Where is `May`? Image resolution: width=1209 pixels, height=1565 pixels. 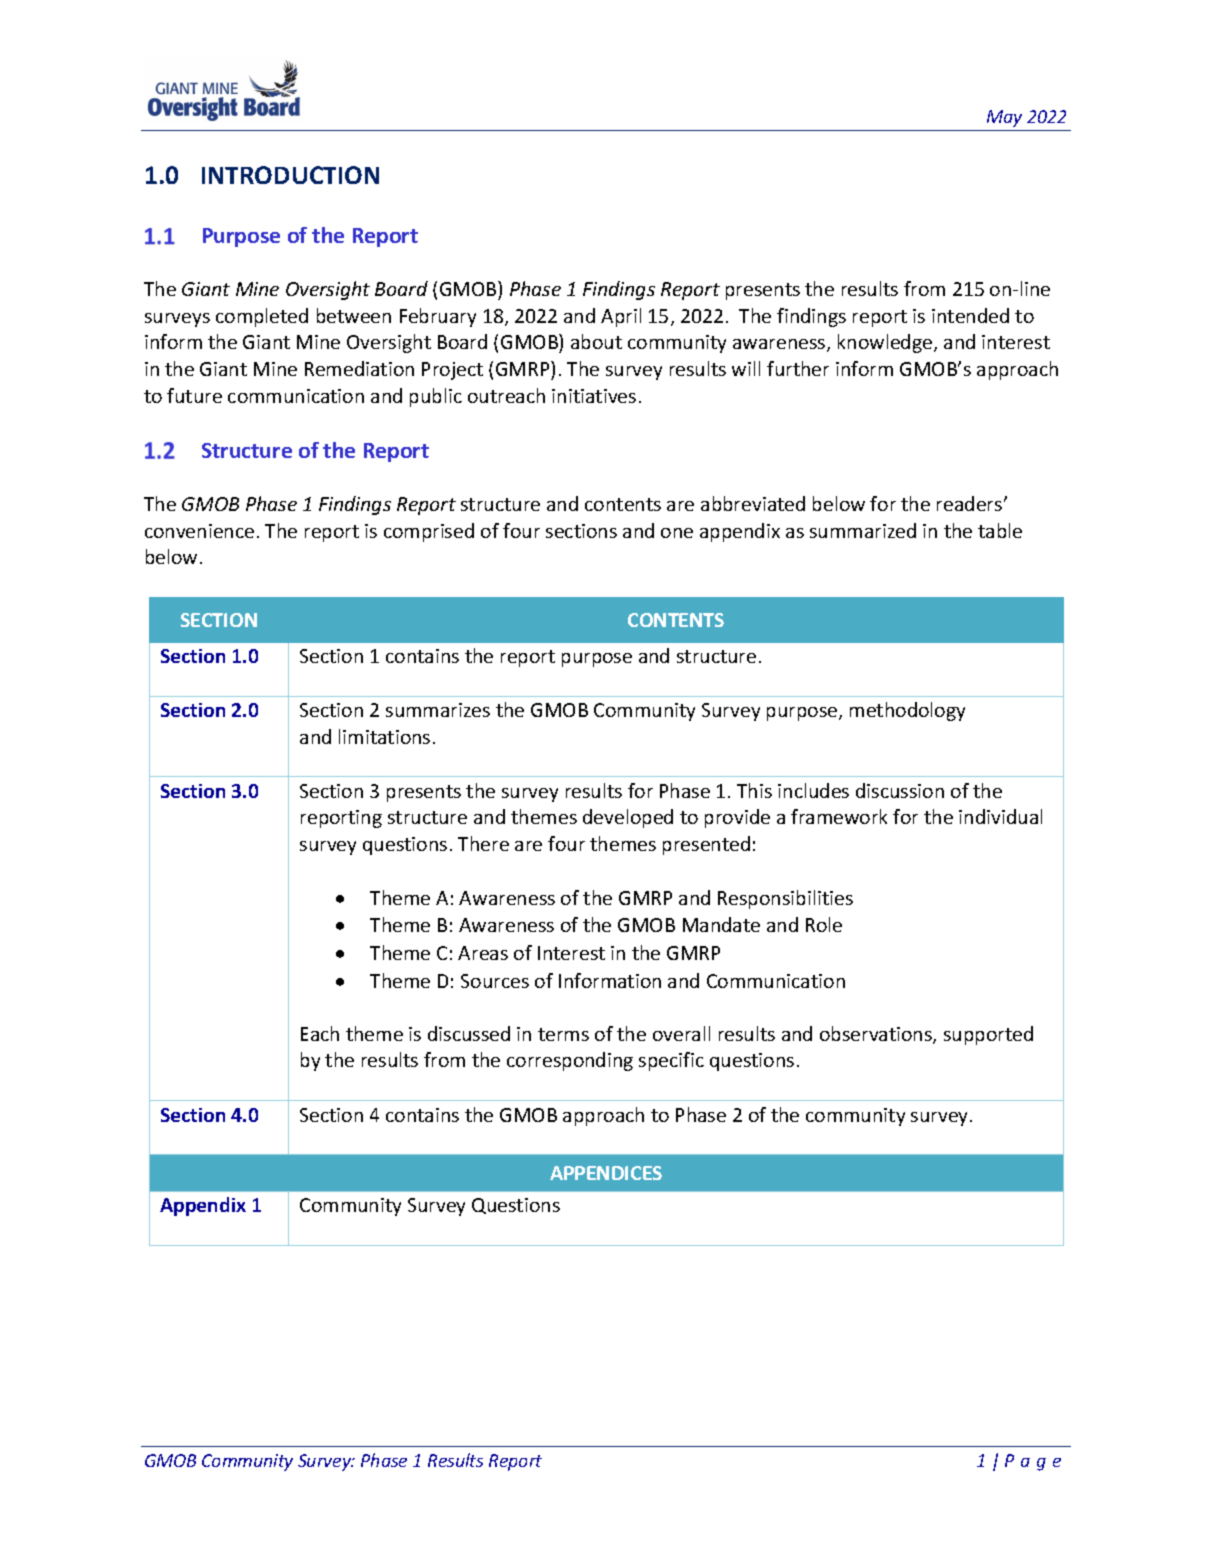 May is located at coordinates (1004, 118).
